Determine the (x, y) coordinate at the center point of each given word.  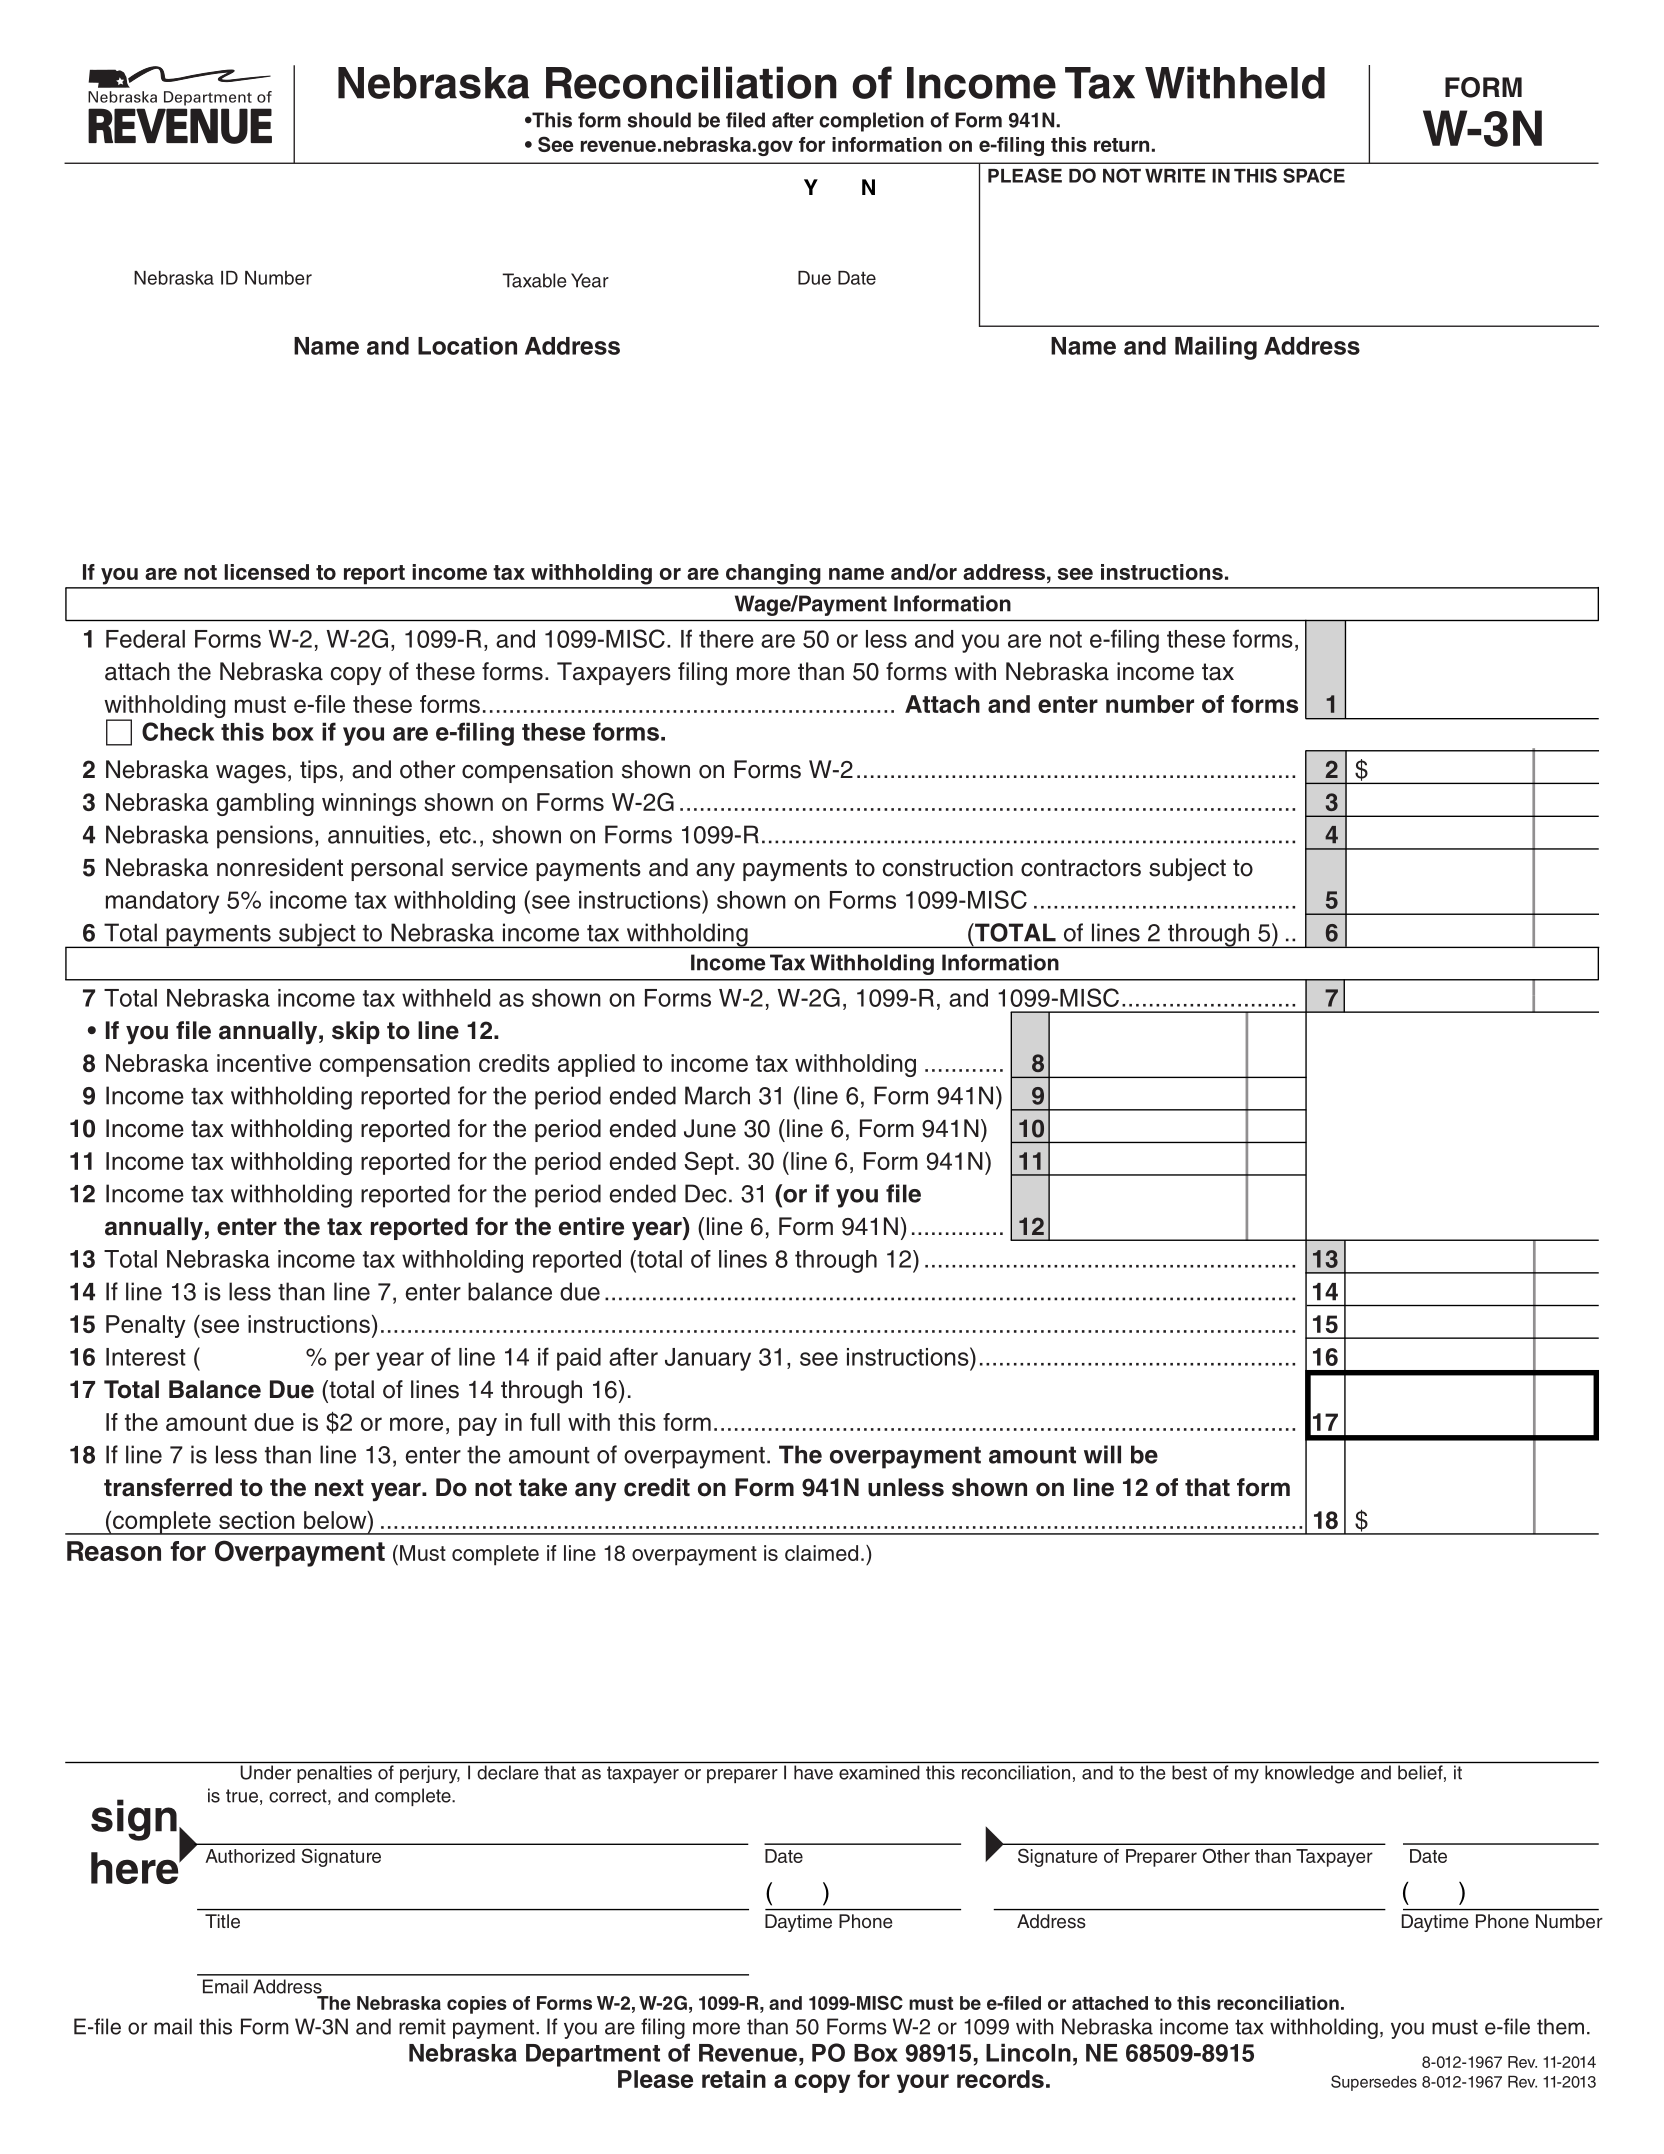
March (717, 1095)
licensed (266, 572)
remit (422, 2026)
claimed (821, 1553)
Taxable (534, 280)
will (1102, 1454)
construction (948, 867)
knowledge (1309, 1774)
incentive (264, 1063)
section (257, 1520)
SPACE (1314, 175)
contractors (1081, 868)
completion (871, 122)
